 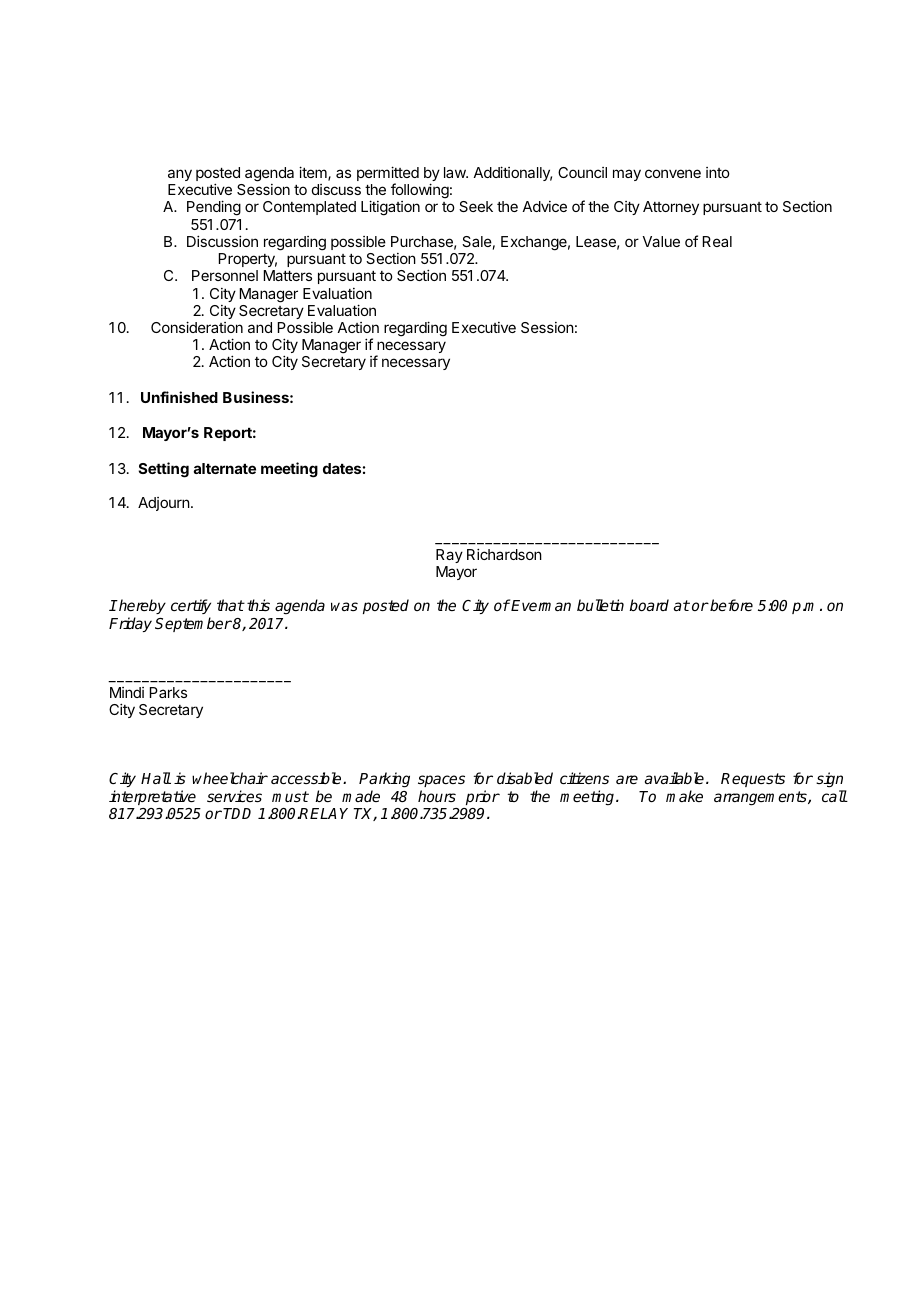 I want to click on alternate, so click(x=225, y=468).
